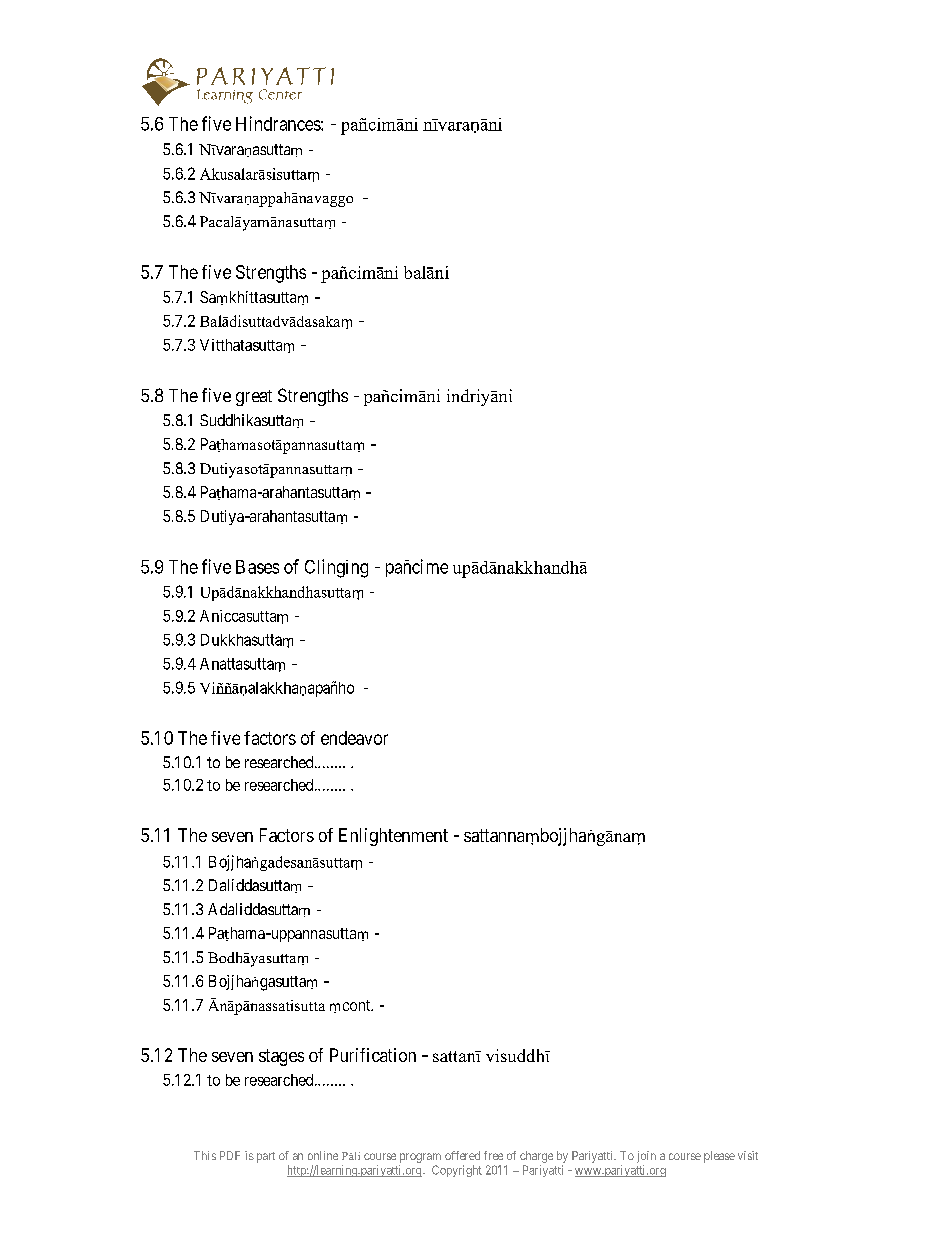  What do you see at coordinates (254, 398) in the page?
I see `great` at bounding box center [254, 398].
